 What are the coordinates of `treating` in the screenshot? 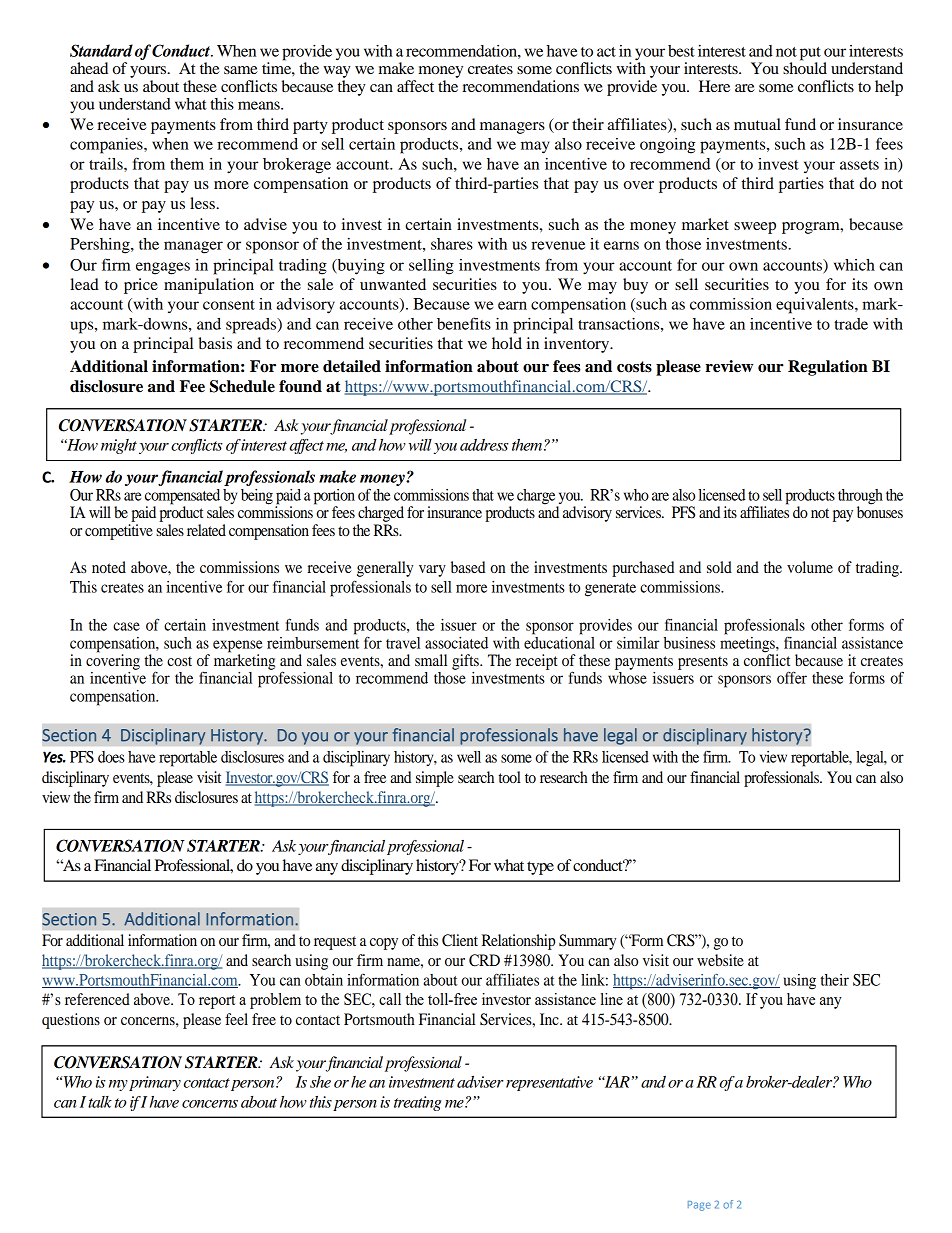 It's located at (417, 1103).
